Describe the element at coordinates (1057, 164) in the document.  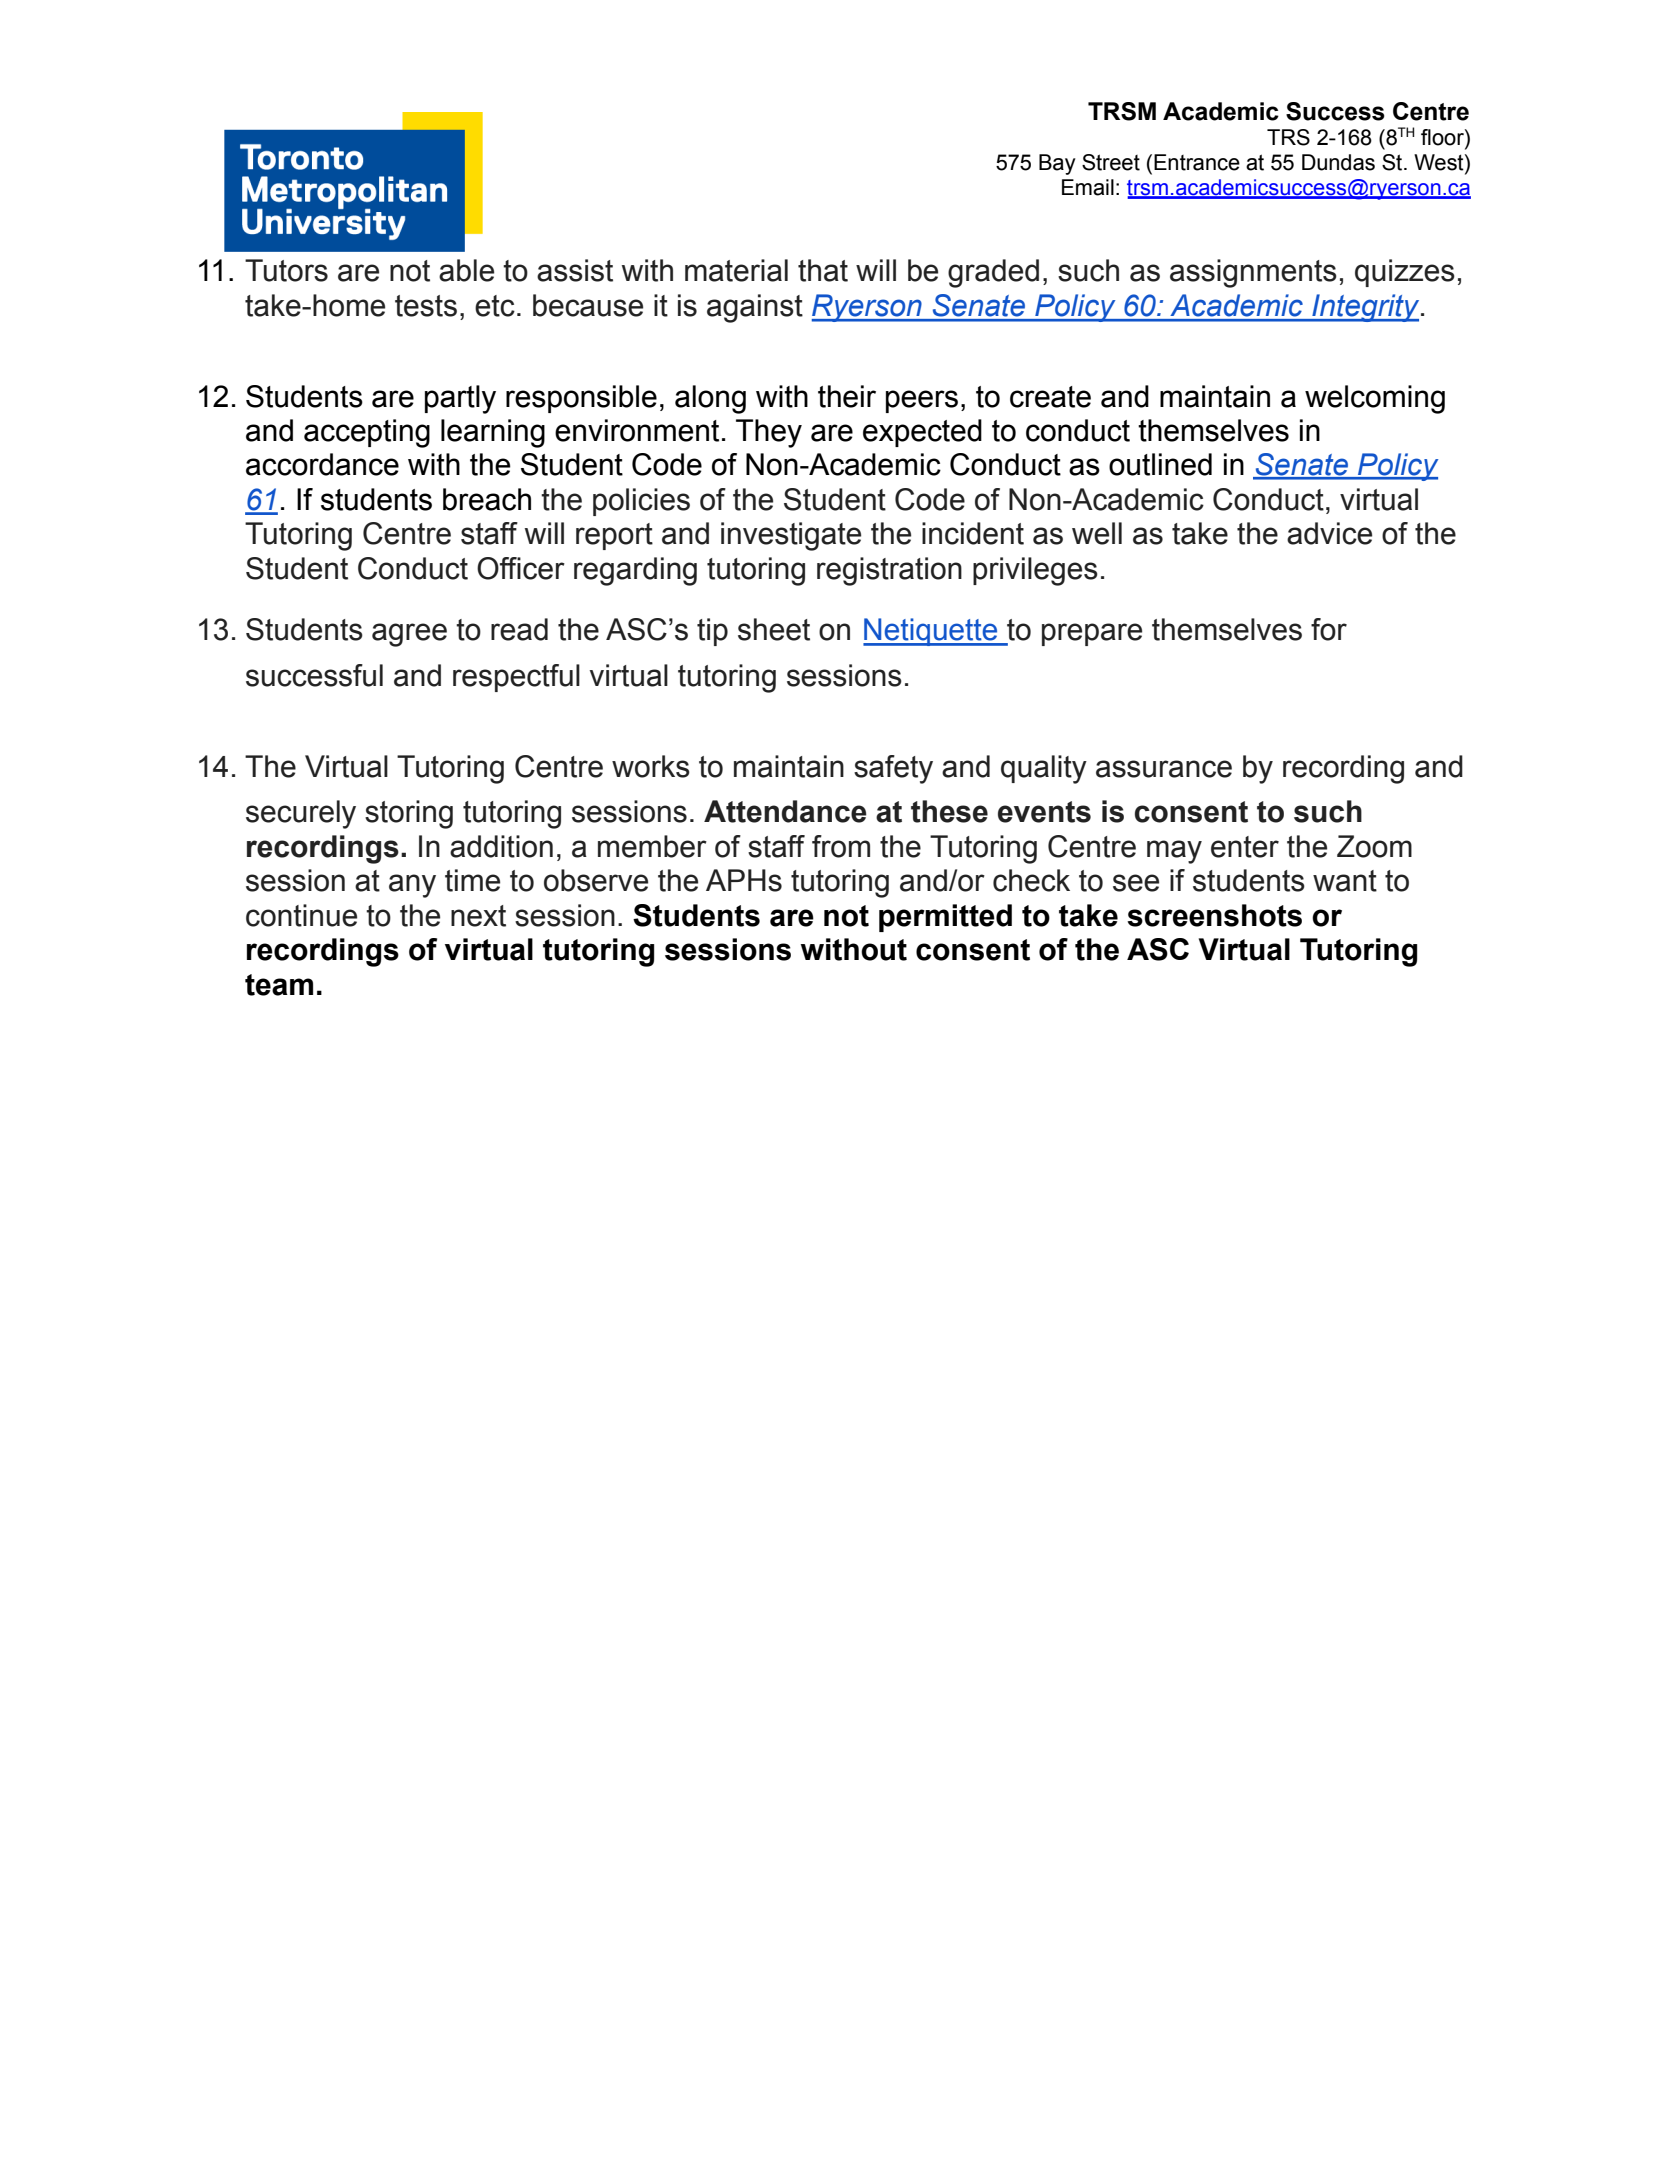
I see `Bay` at that location.
